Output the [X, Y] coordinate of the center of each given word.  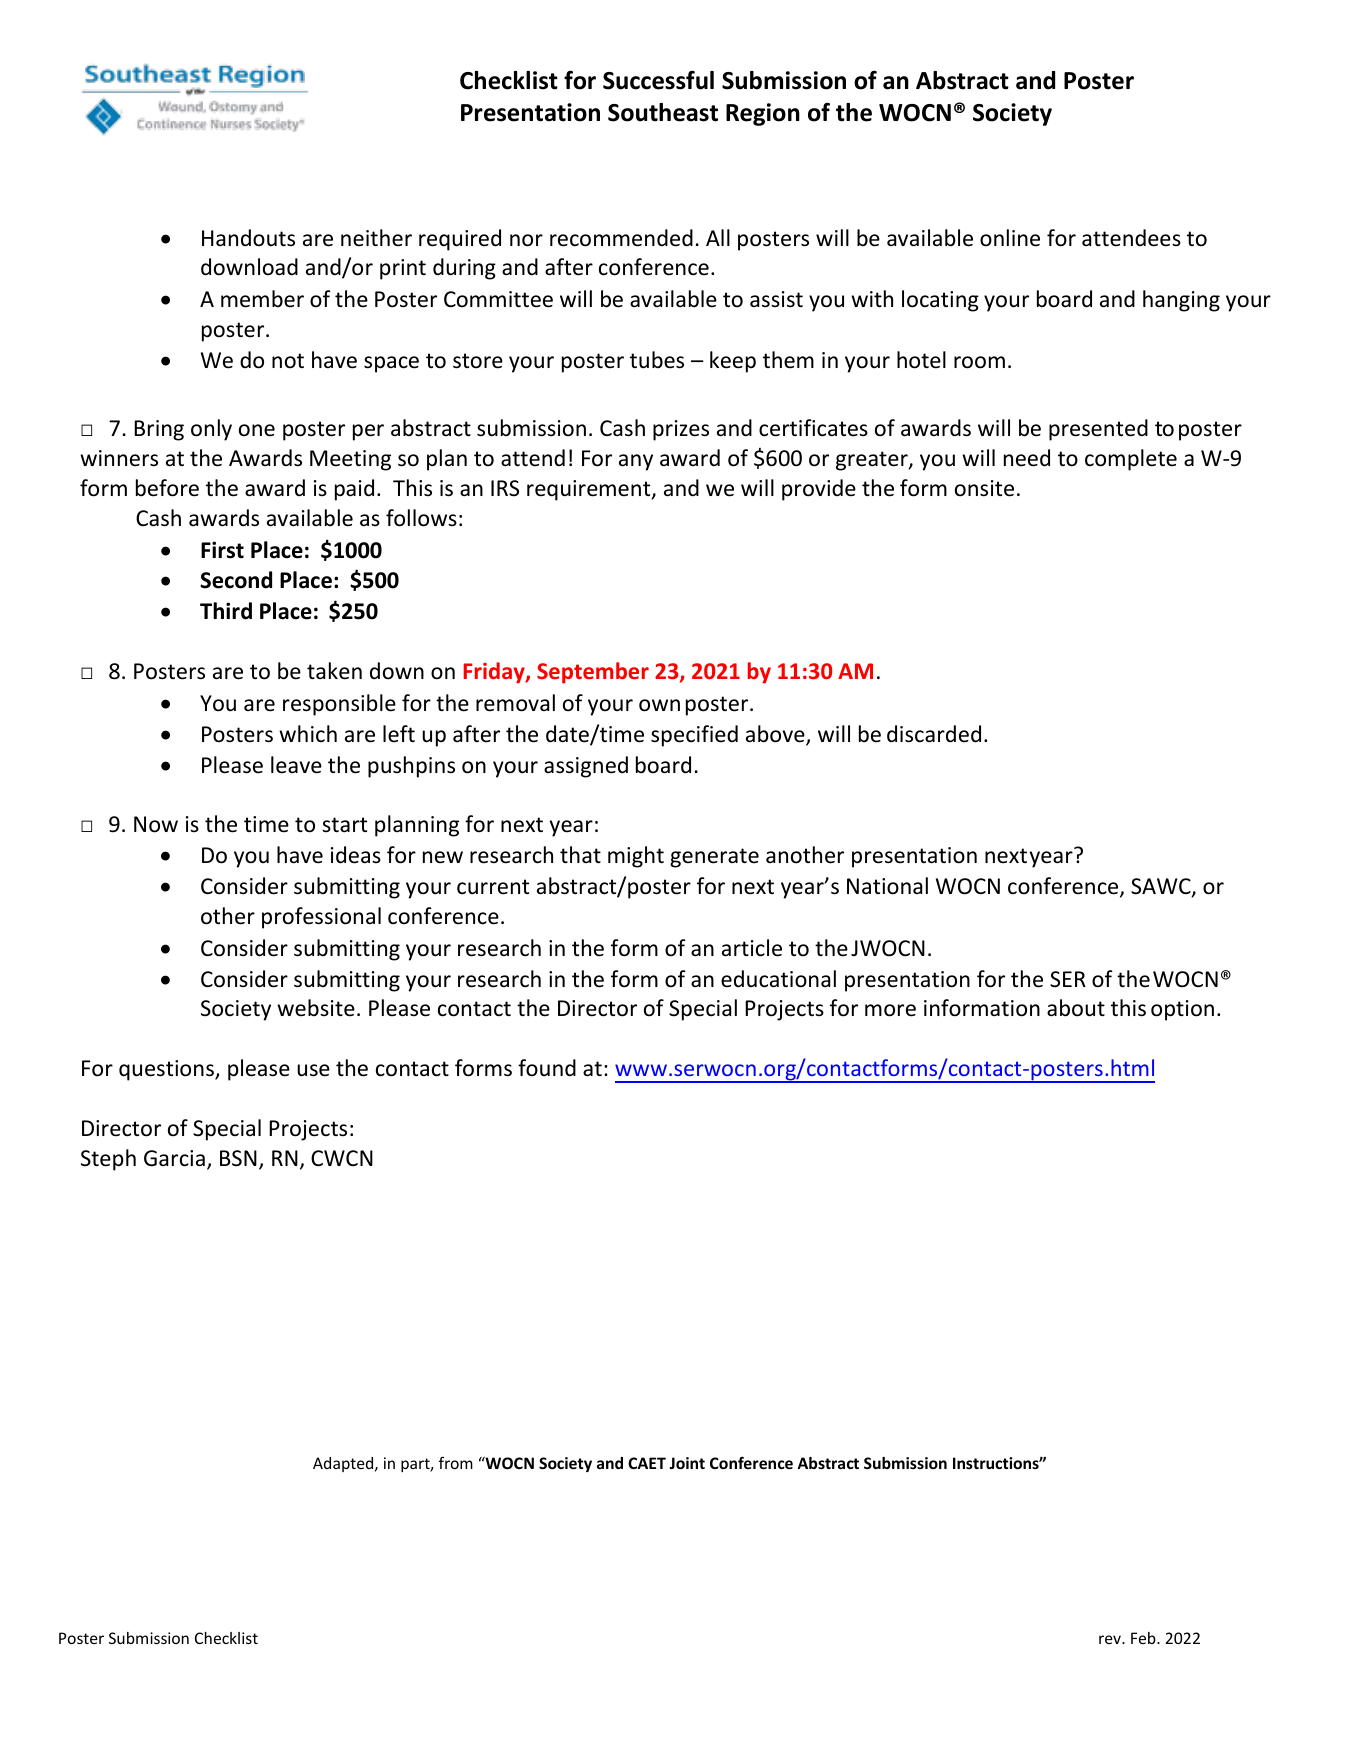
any [636, 462]
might [636, 857]
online [1010, 238]
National [887, 886]
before [167, 488]
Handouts [248, 238]
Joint [687, 1463]
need [1027, 458]
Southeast [663, 112]
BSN [238, 1158]
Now [156, 824]
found [547, 1068]
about [1076, 1008]
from [456, 1463]
